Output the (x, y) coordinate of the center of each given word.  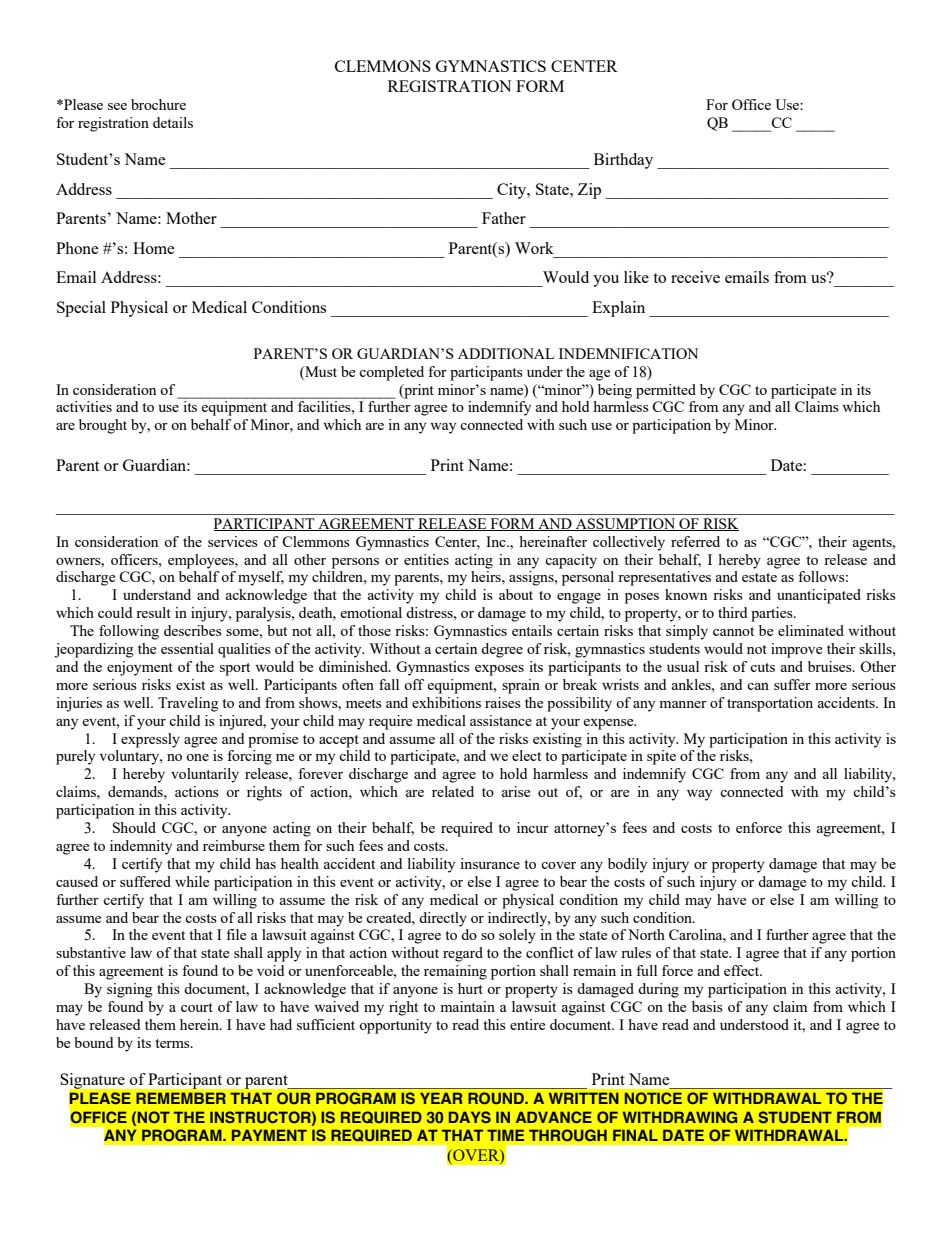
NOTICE (653, 1098)
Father (504, 218)
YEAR (441, 1098)
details (173, 122)
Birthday (623, 161)
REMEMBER (181, 1098)
